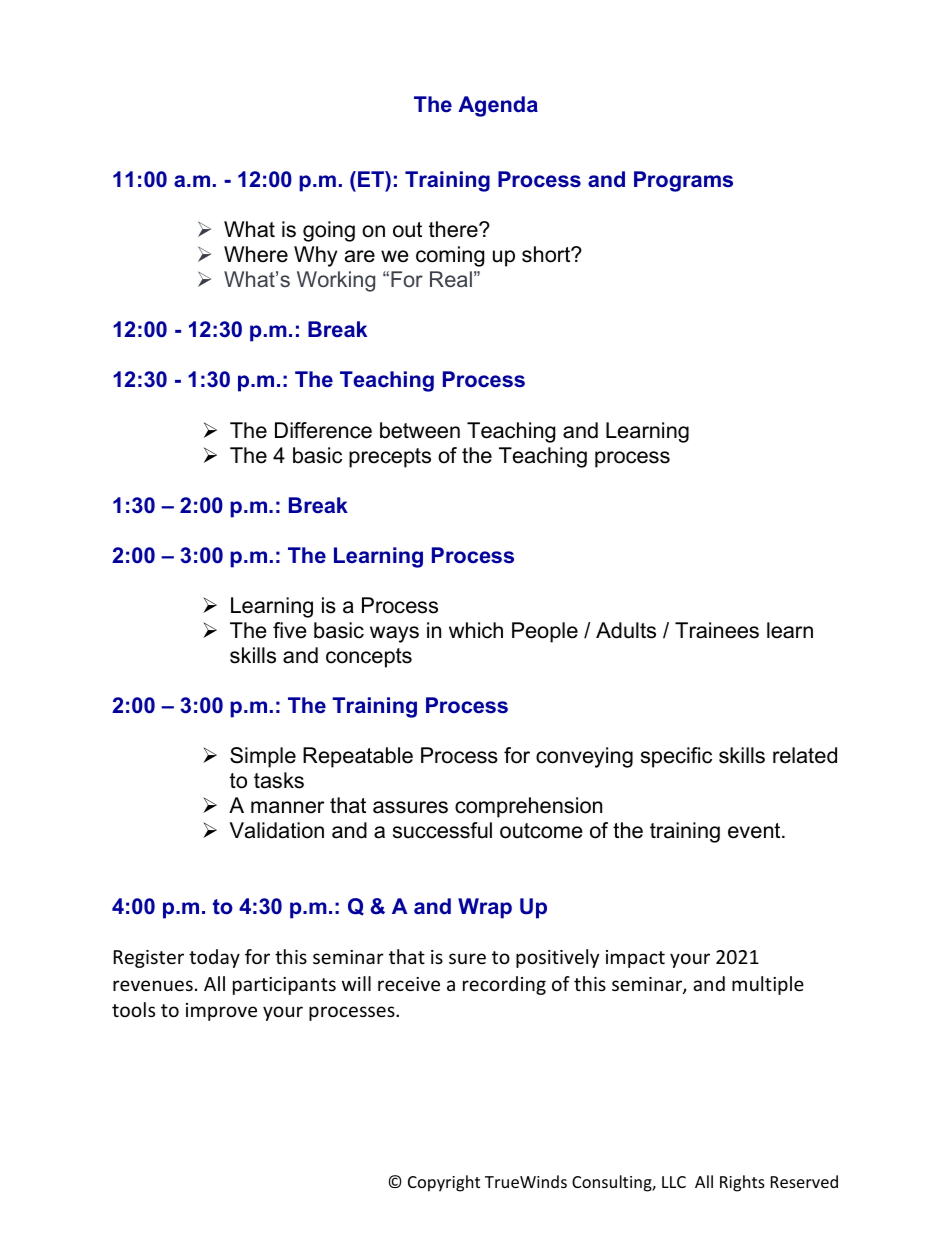 The height and width of the screenshot is (1233, 952). What do you see at coordinates (221, 1012) in the screenshot?
I see `improve` at bounding box center [221, 1012].
